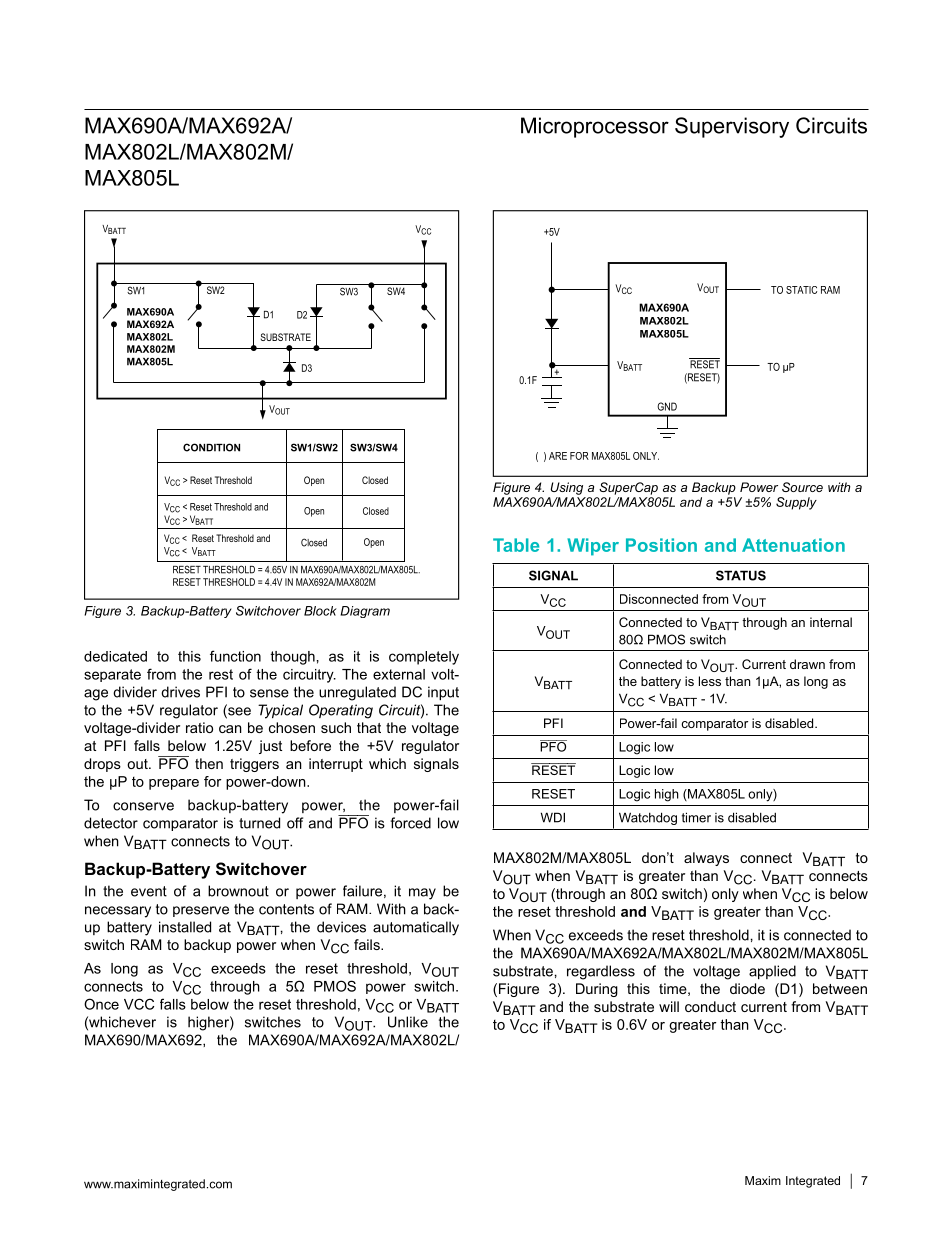 The image size is (952, 1233). I want to click on GND, so click(667, 406).
